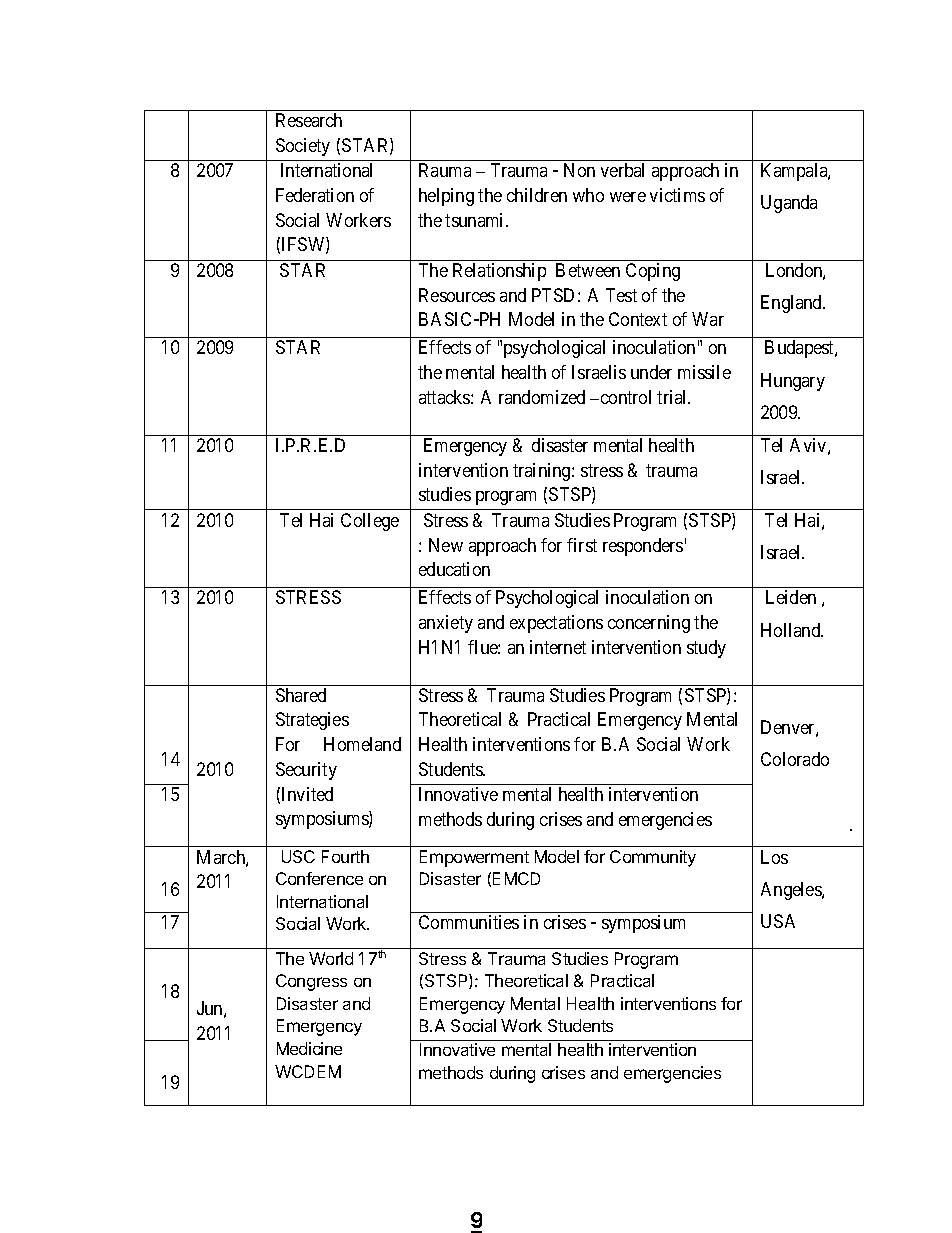  What do you see at coordinates (309, 1048) in the screenshot?
I see `Medicine` at bounding box center [309, 1048].
